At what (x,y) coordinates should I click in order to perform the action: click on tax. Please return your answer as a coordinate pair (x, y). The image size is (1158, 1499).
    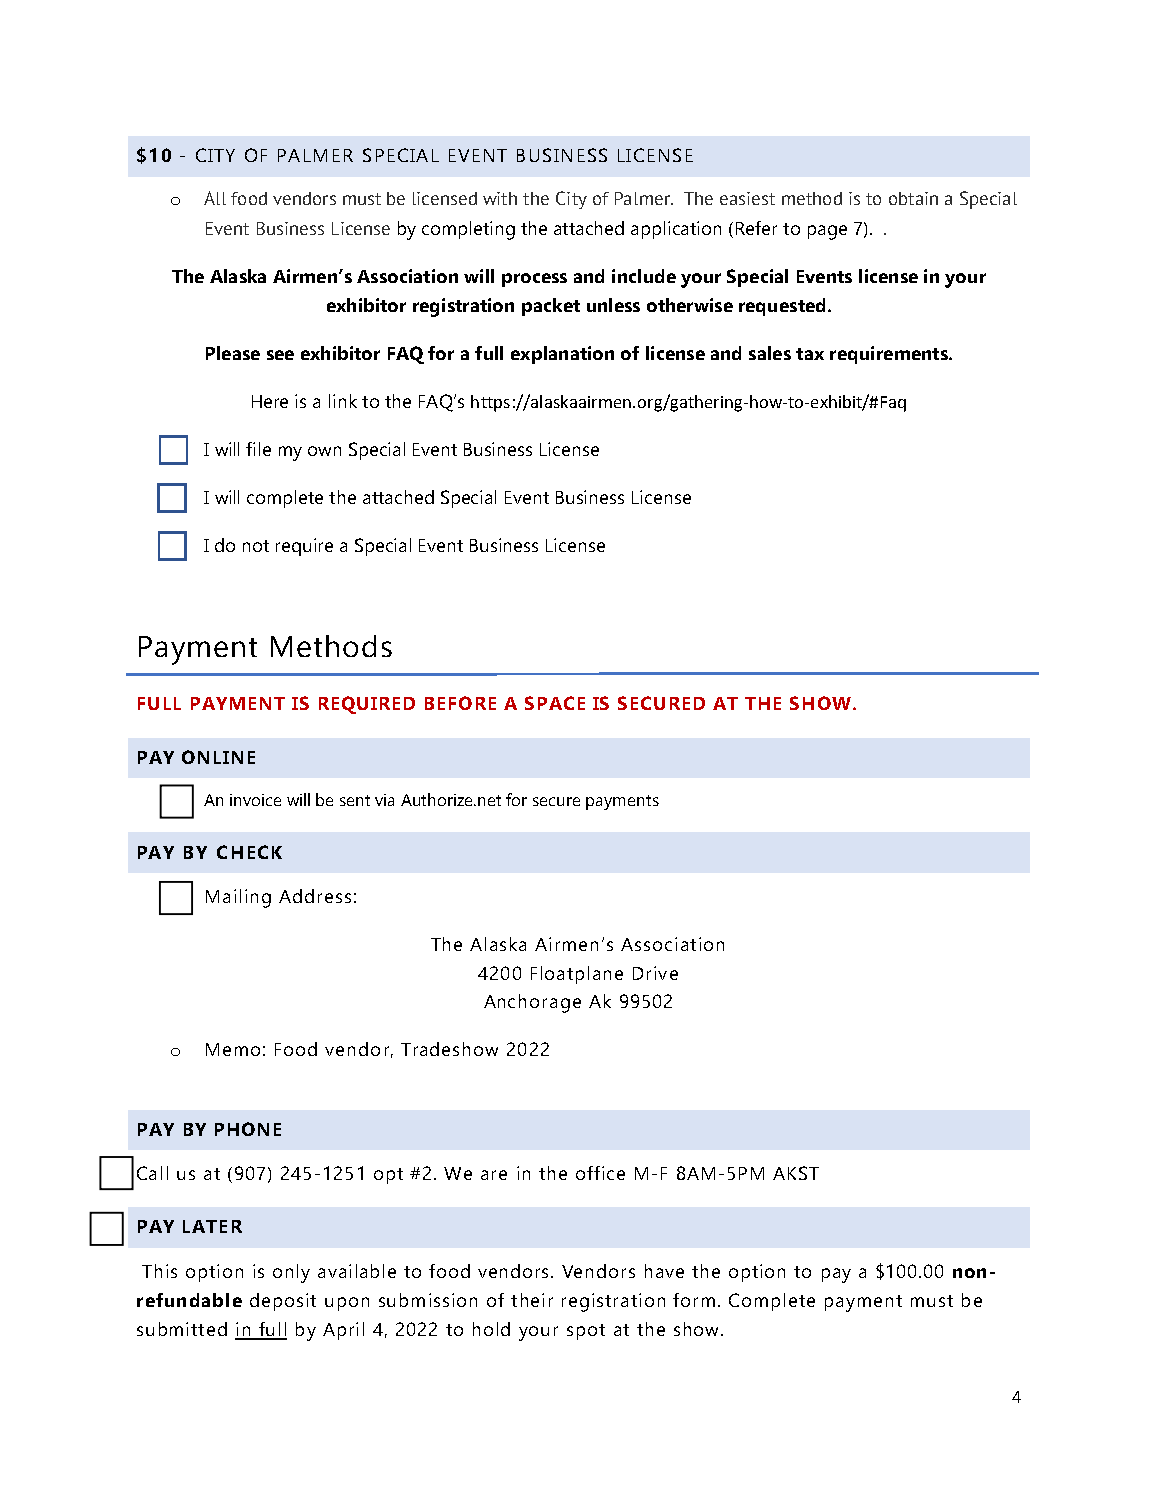
    Looking at the image, I should click on (810, 354).
